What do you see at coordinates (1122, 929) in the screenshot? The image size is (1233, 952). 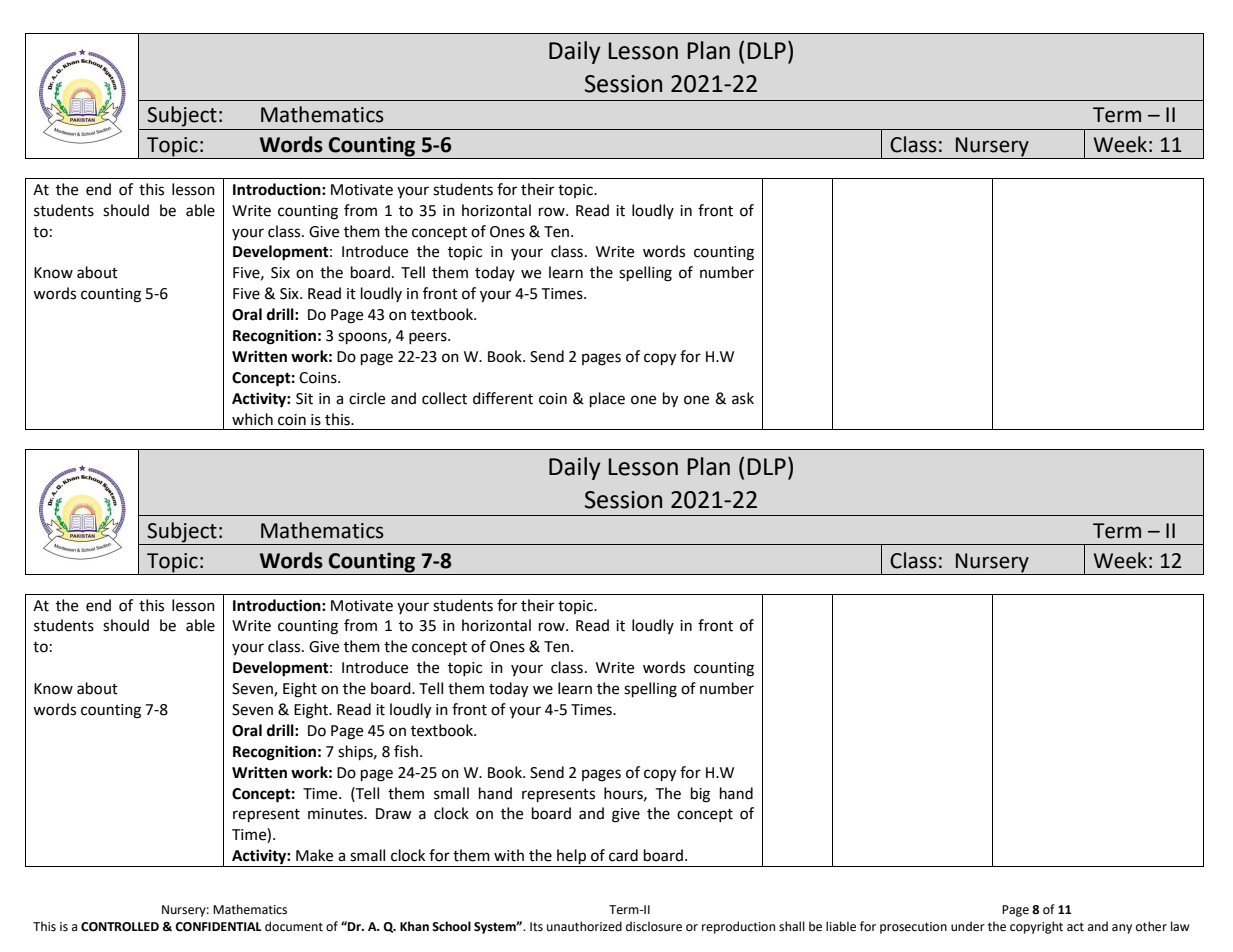 I see `any` at bounding box center [1122, 929].
